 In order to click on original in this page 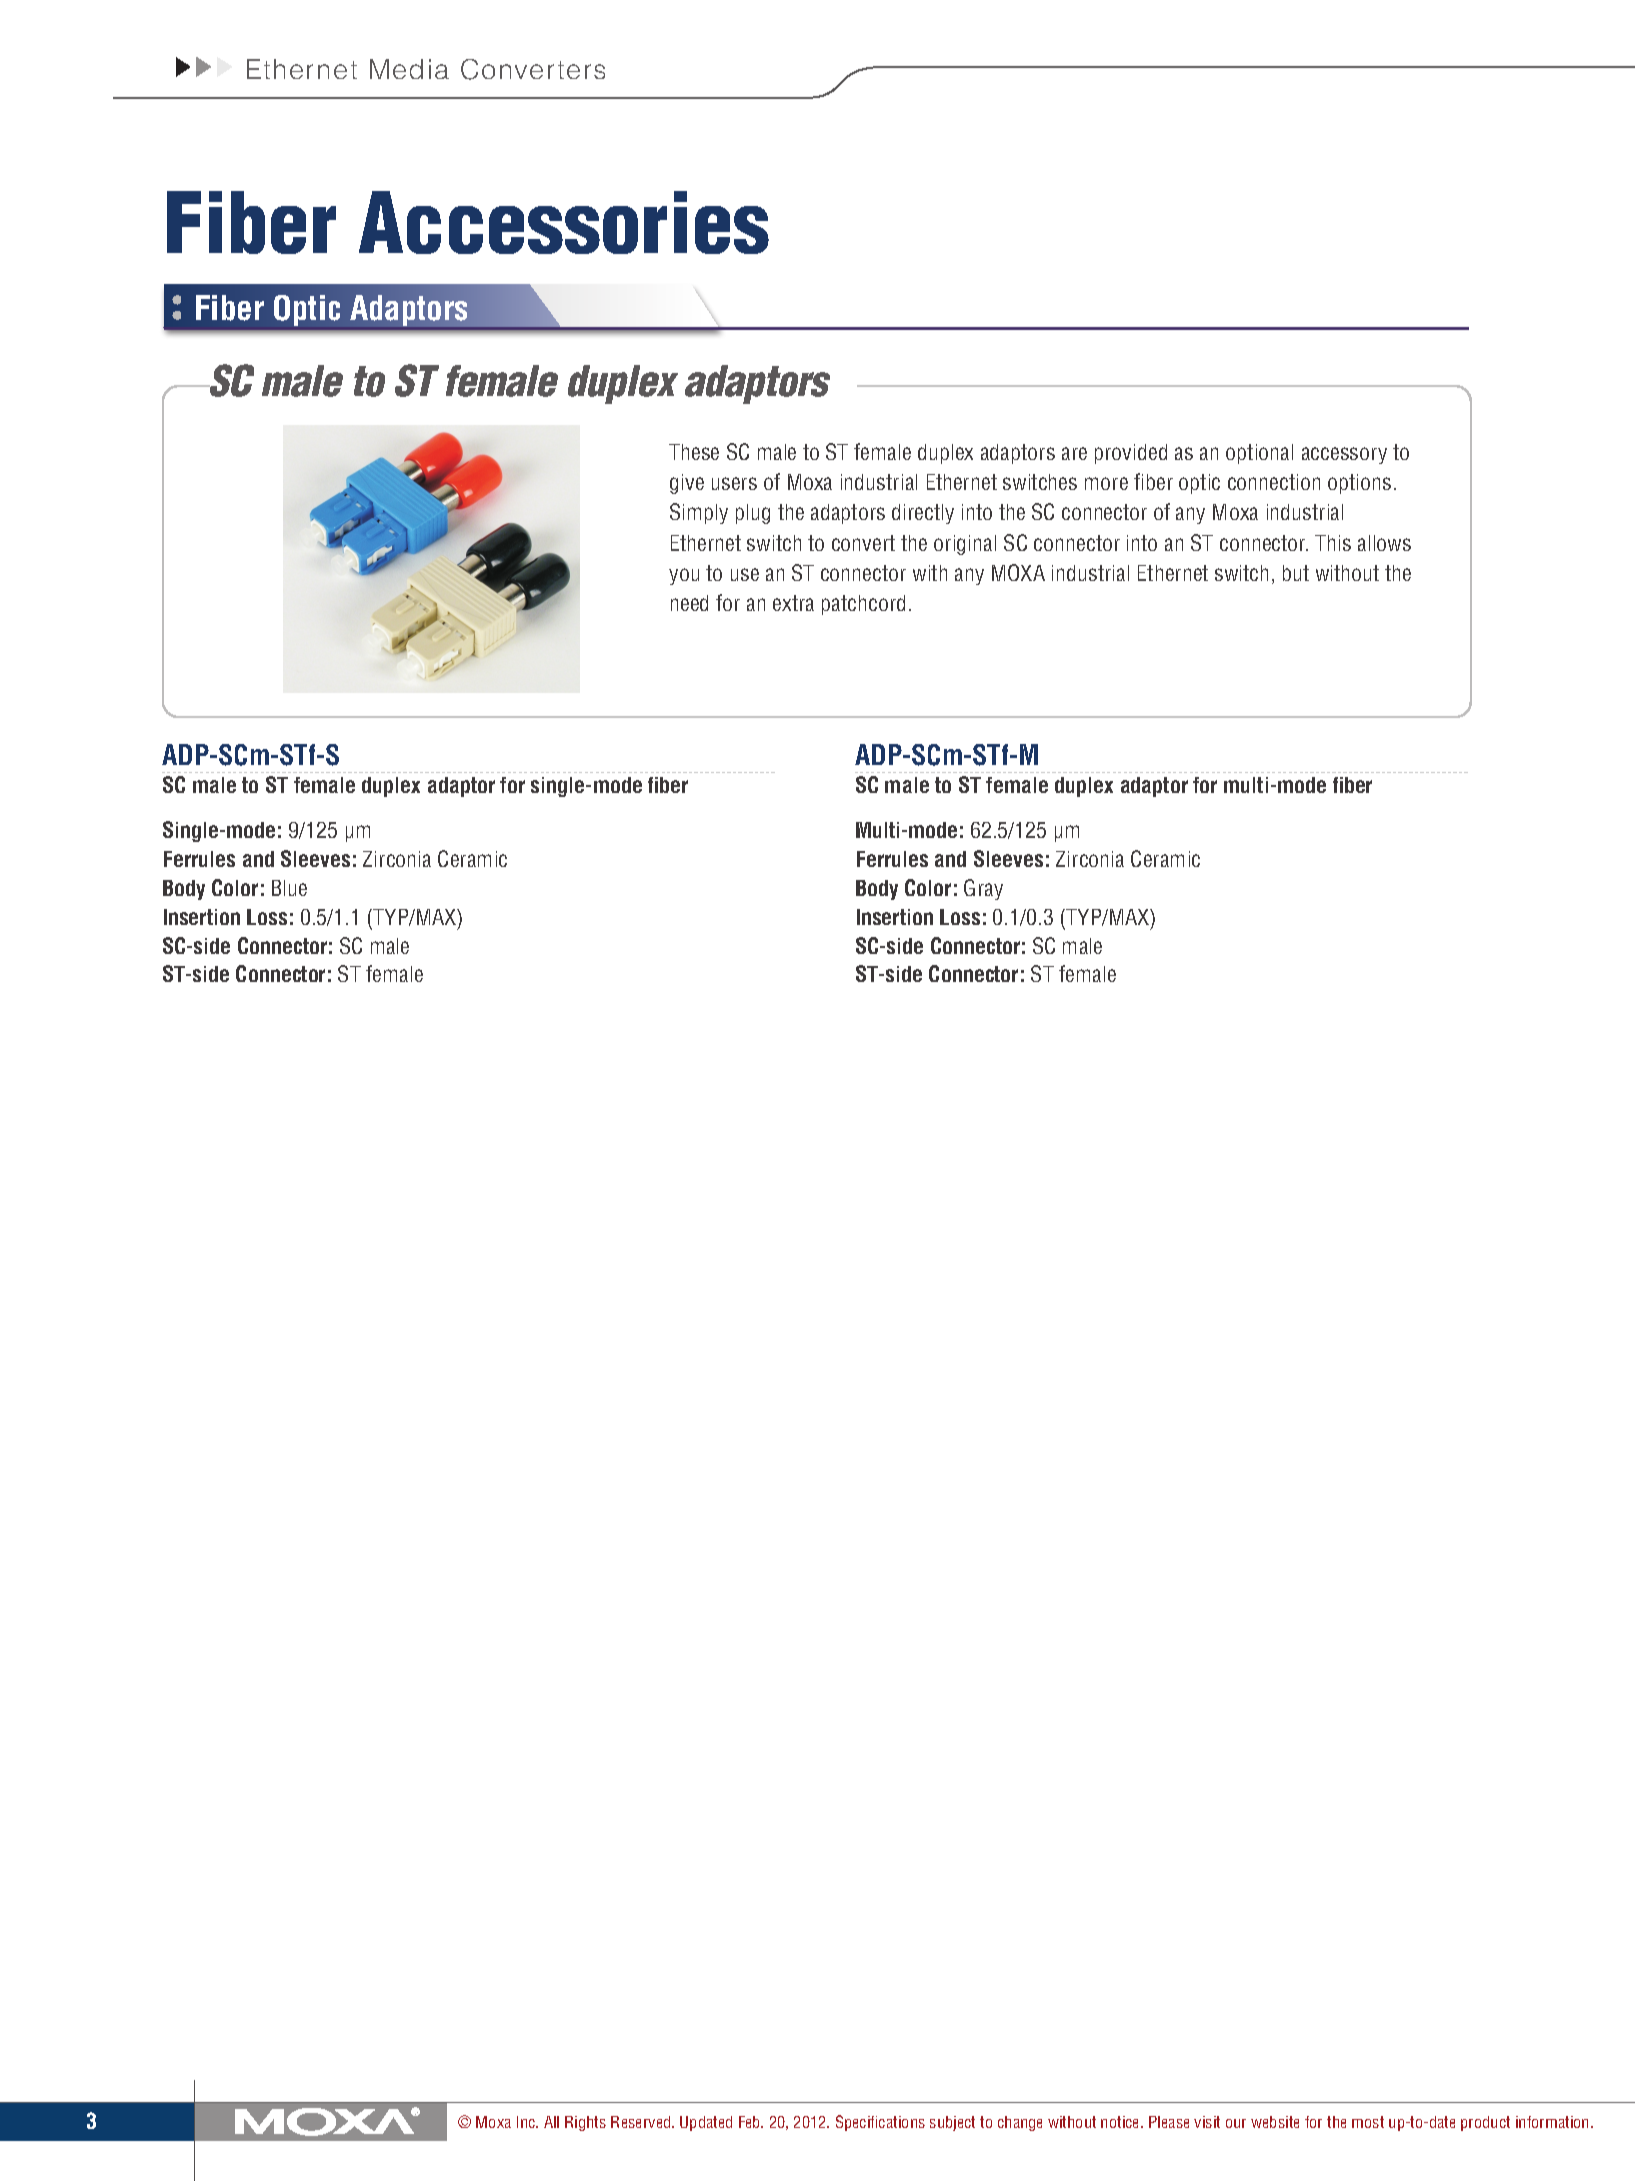, I will do `click(965, 545)`.
